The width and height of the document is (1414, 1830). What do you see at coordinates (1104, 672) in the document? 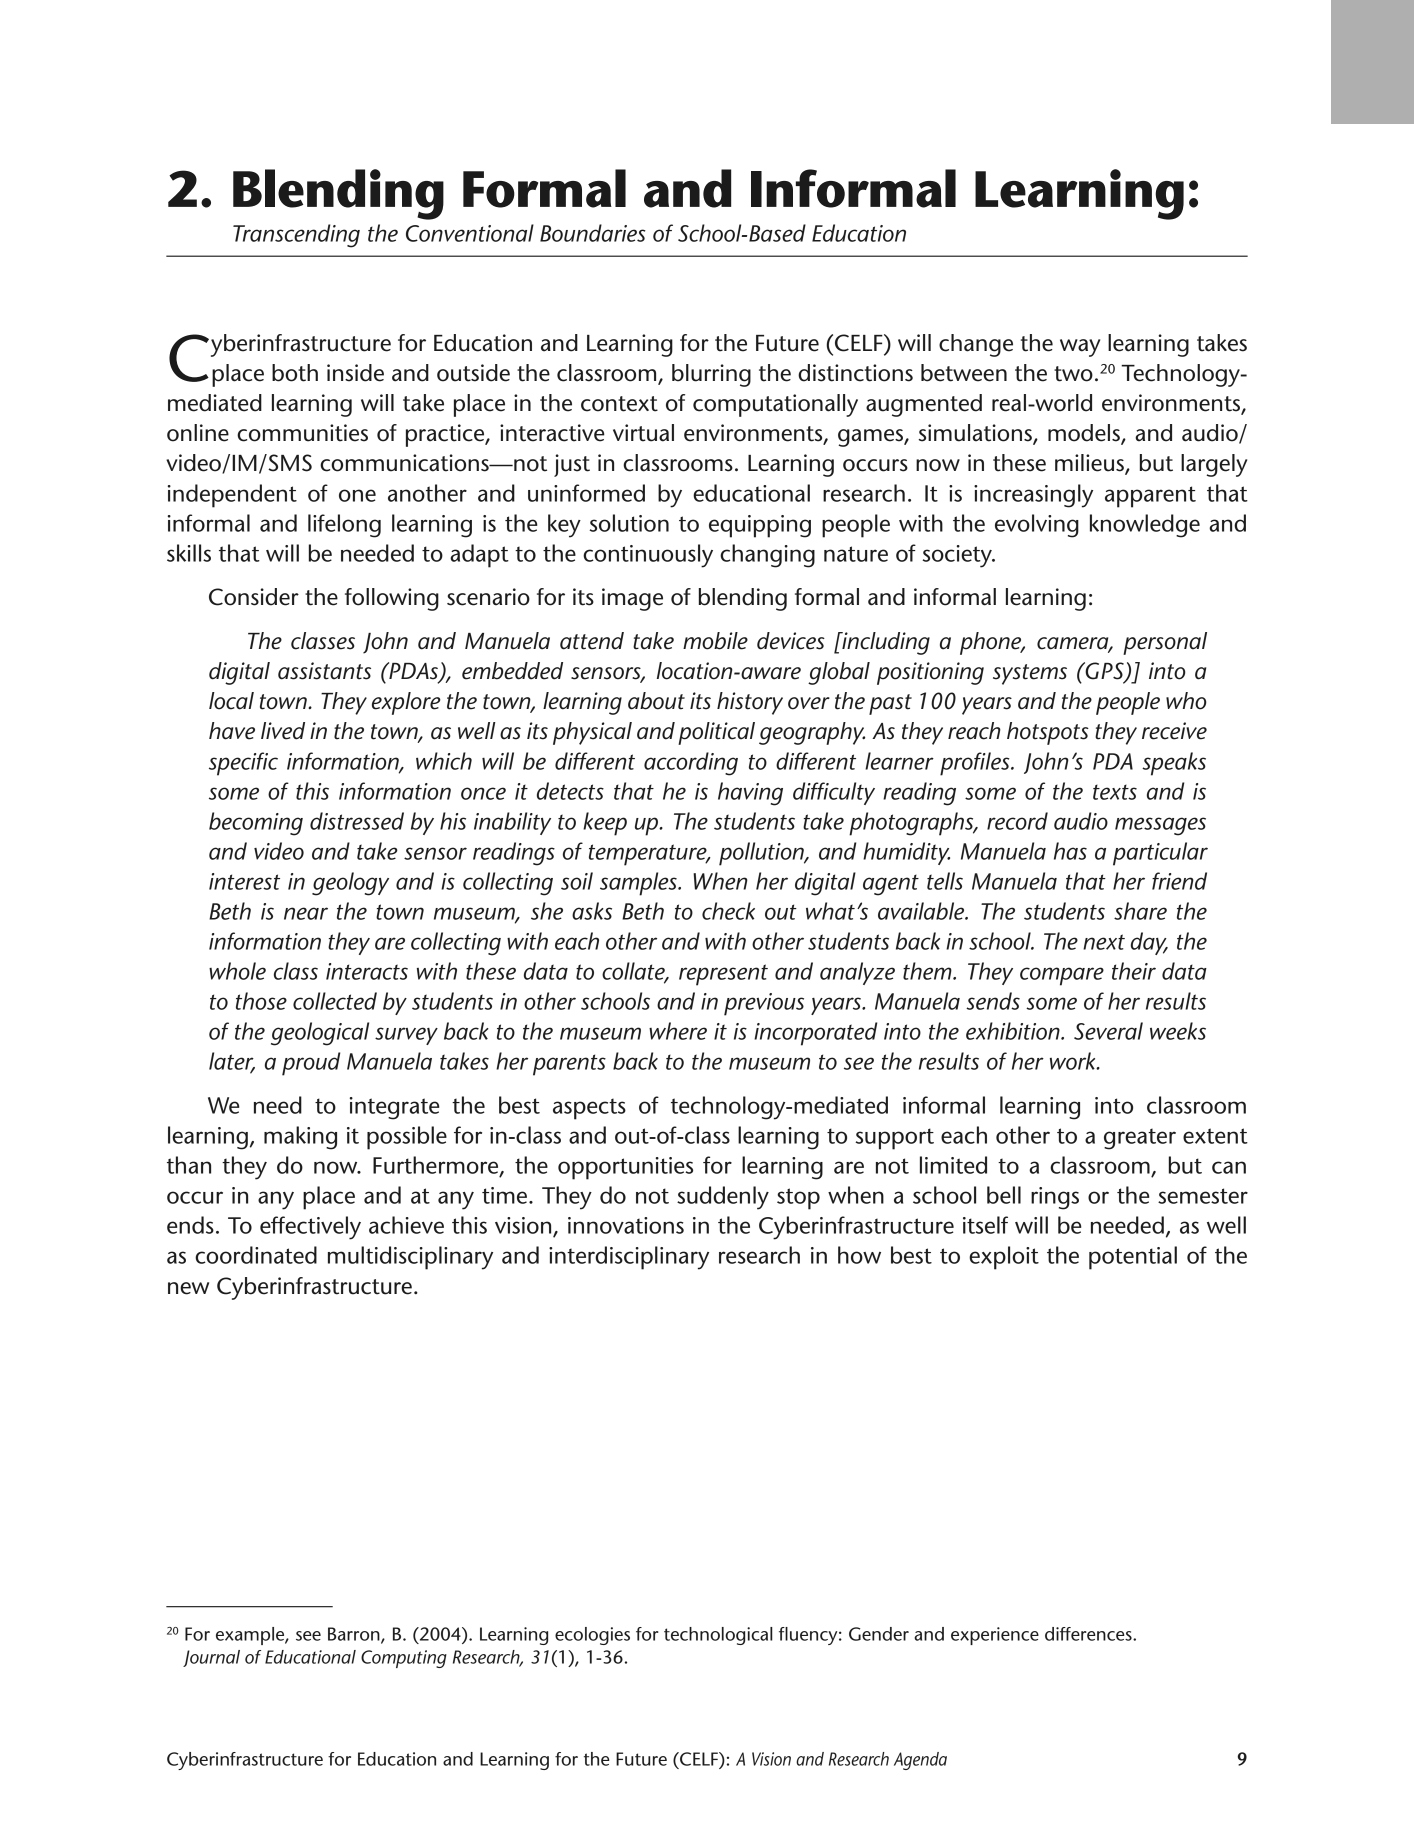
I see `GPS` at bounding box center [1104, 672].
